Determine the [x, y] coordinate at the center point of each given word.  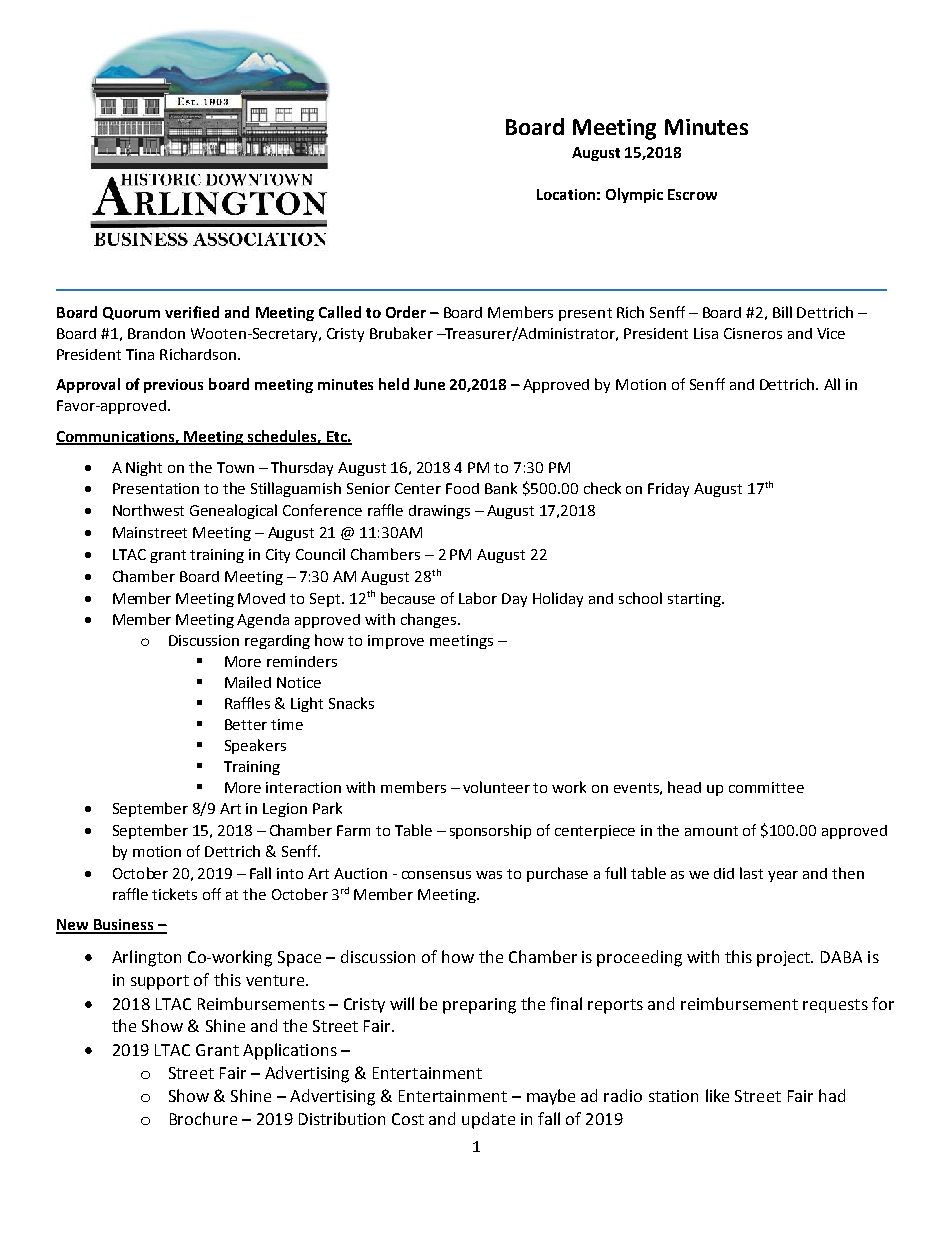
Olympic [634, 195]
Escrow [692, 194]
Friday [668, 490]
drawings [439, 512]
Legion [285, 810]
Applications [290, 1051]
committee [766, 787]
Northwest [148, 510]
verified [192, 312]
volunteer [496, 787]
